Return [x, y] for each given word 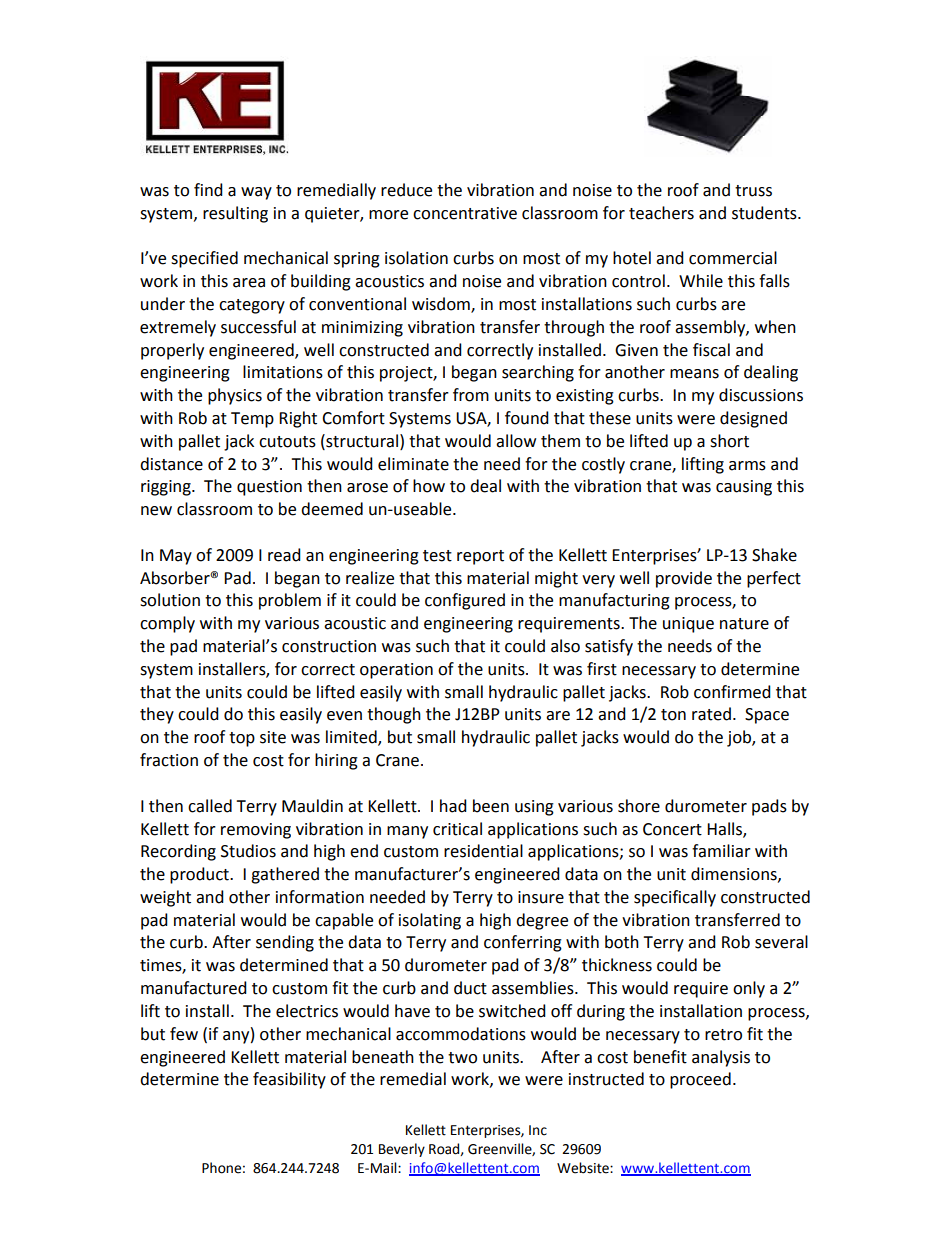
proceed [700, 1080]
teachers [661, 213]
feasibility [289, 1080]
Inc [538, 1130]
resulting [235, 214]
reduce [406, 190]
